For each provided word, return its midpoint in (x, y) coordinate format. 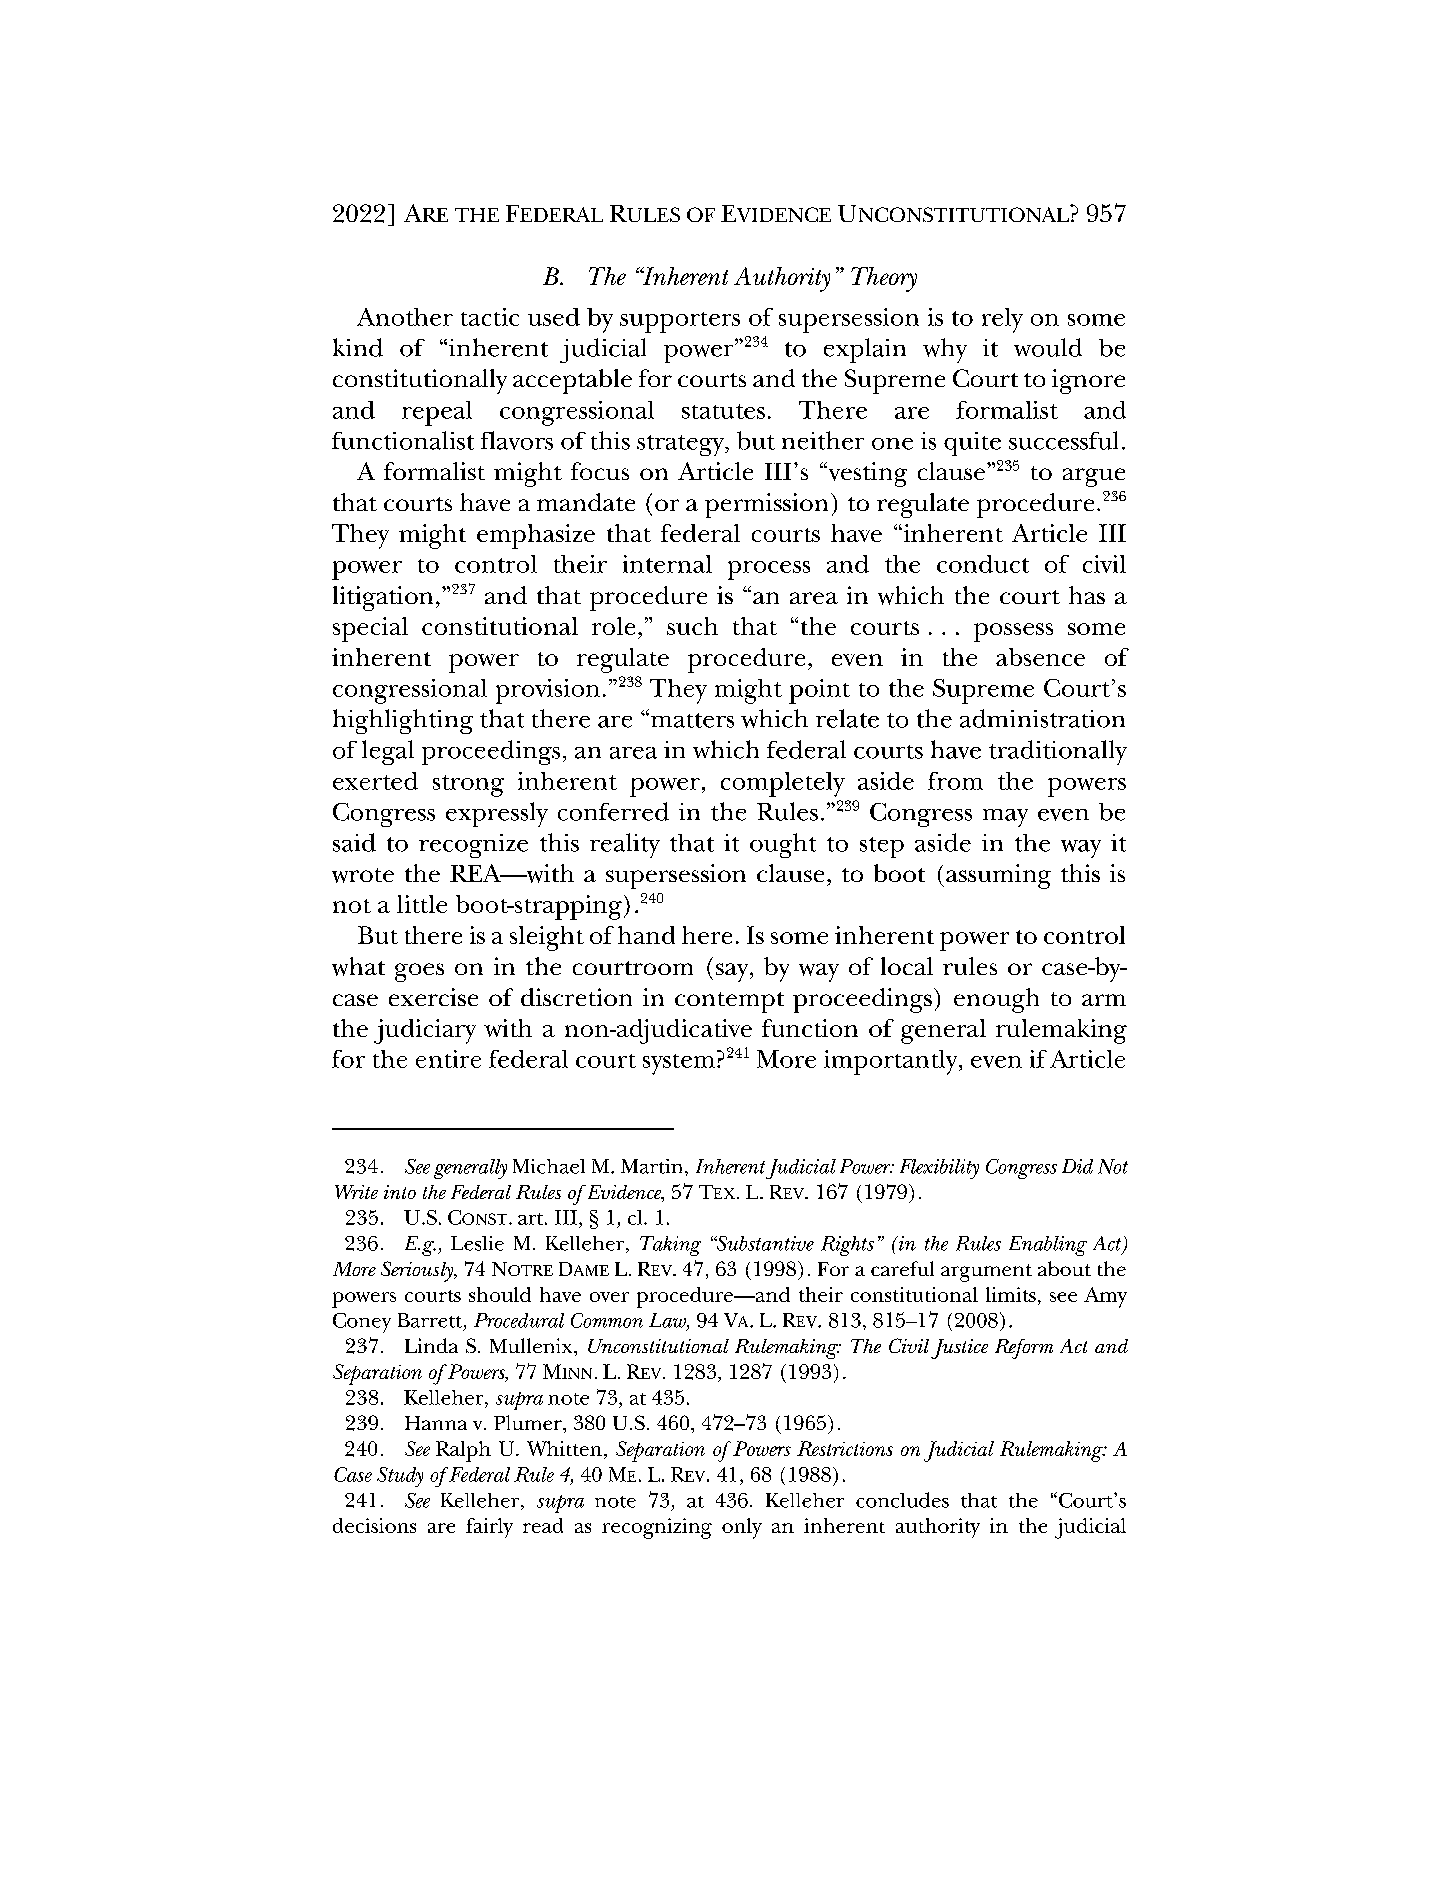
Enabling (1048, 1246)
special (370, 629)
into (400, 1192)
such (692, 626)
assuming (998, 876)
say (733, 972)
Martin (651, 1166)
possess (1013, 632)
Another (405, 317)
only (742, 1528)
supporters (680, 322)
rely (1002, 320)
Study (400, 1477)
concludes (902, 1500)
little (422, 904)
